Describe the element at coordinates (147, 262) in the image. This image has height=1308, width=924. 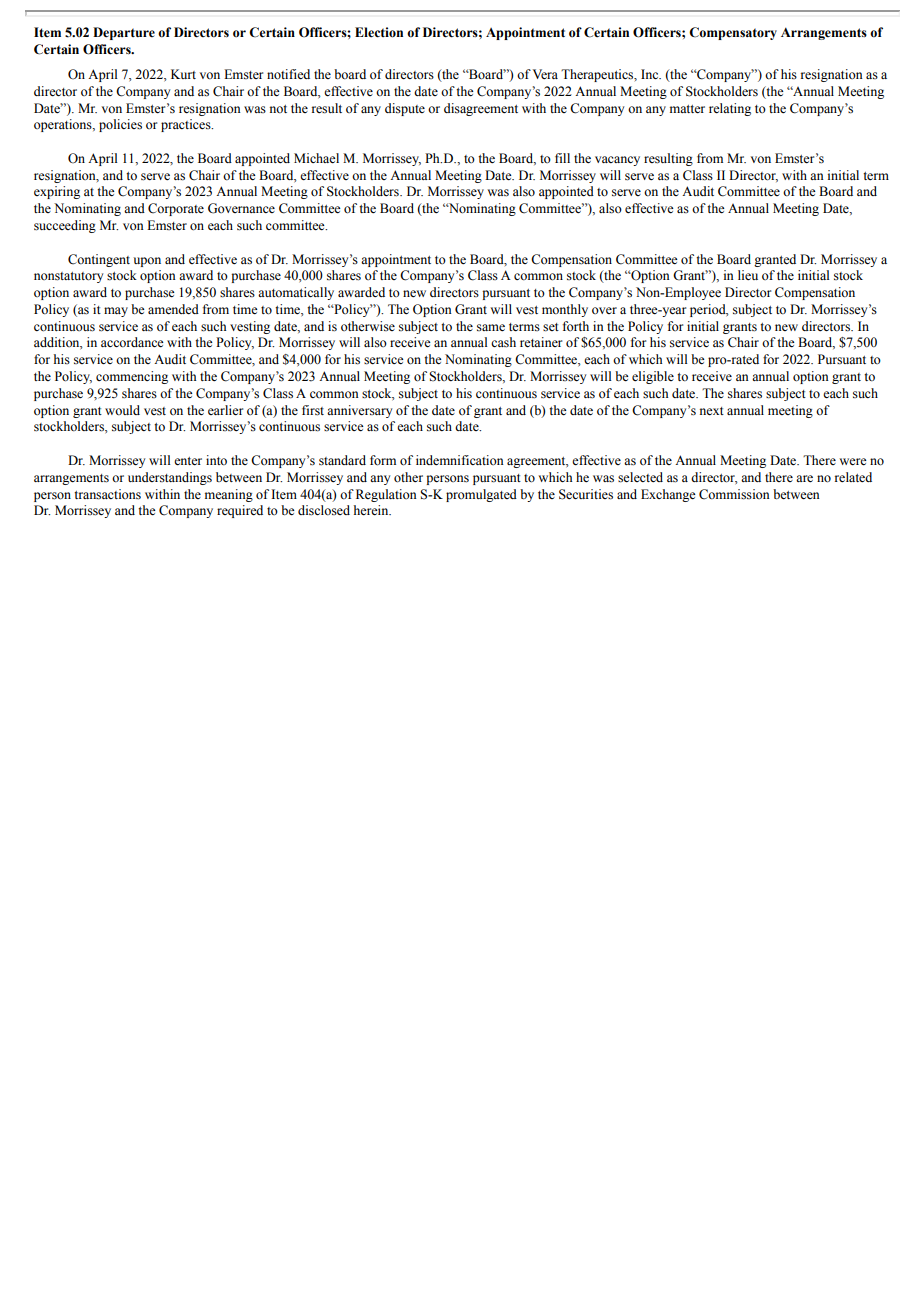
I see `upon` at that location.
